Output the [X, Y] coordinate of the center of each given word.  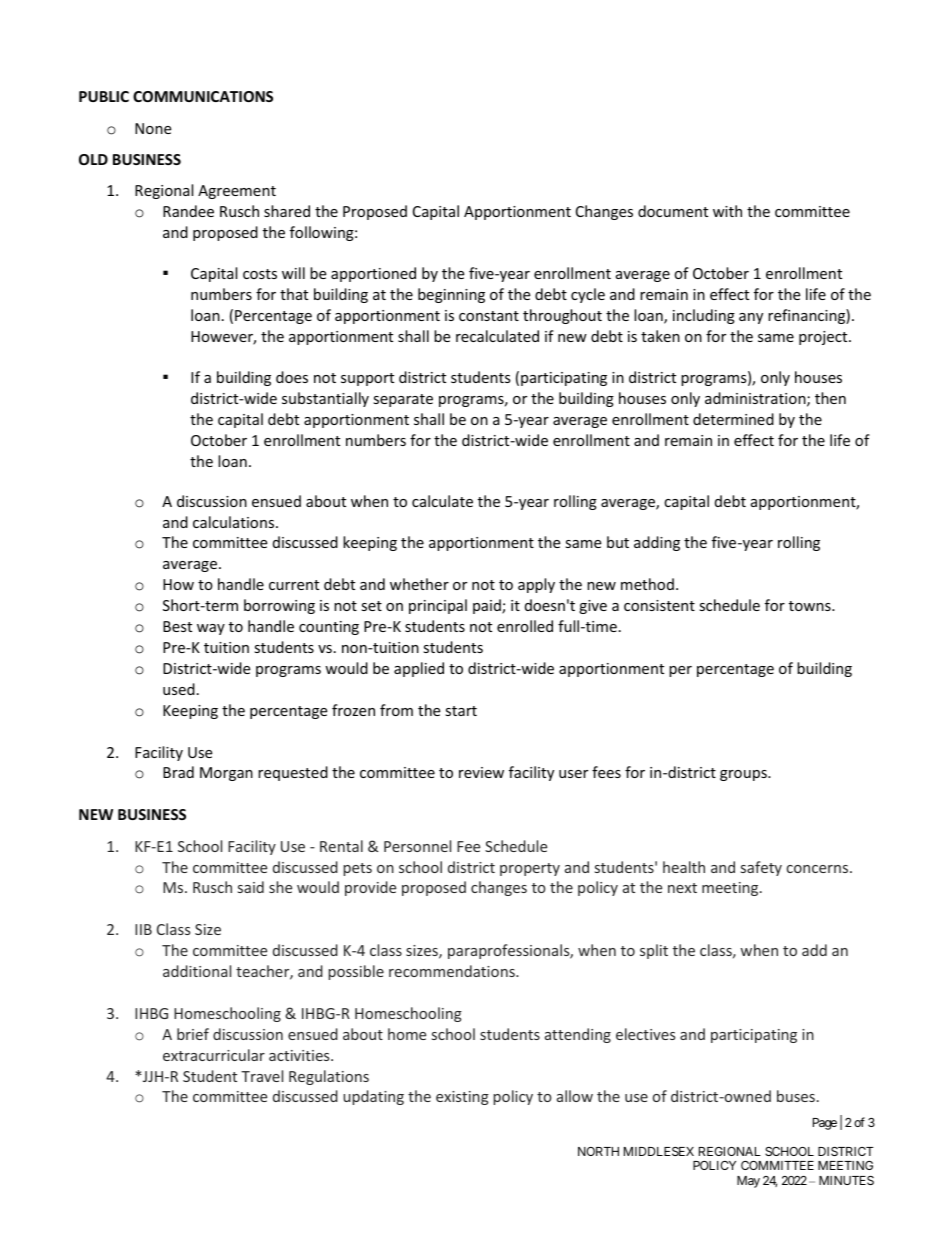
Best [177, 626]
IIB [143, 929]
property [530, 869]
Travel [262, 1076]
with [727, 211]
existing [462, 1098]
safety [761, 868]
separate [403, 400]
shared [287, 211]
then [830, 398]
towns [811, 606]
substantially [325, 399]
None [153, 128]
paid [488, 606]
